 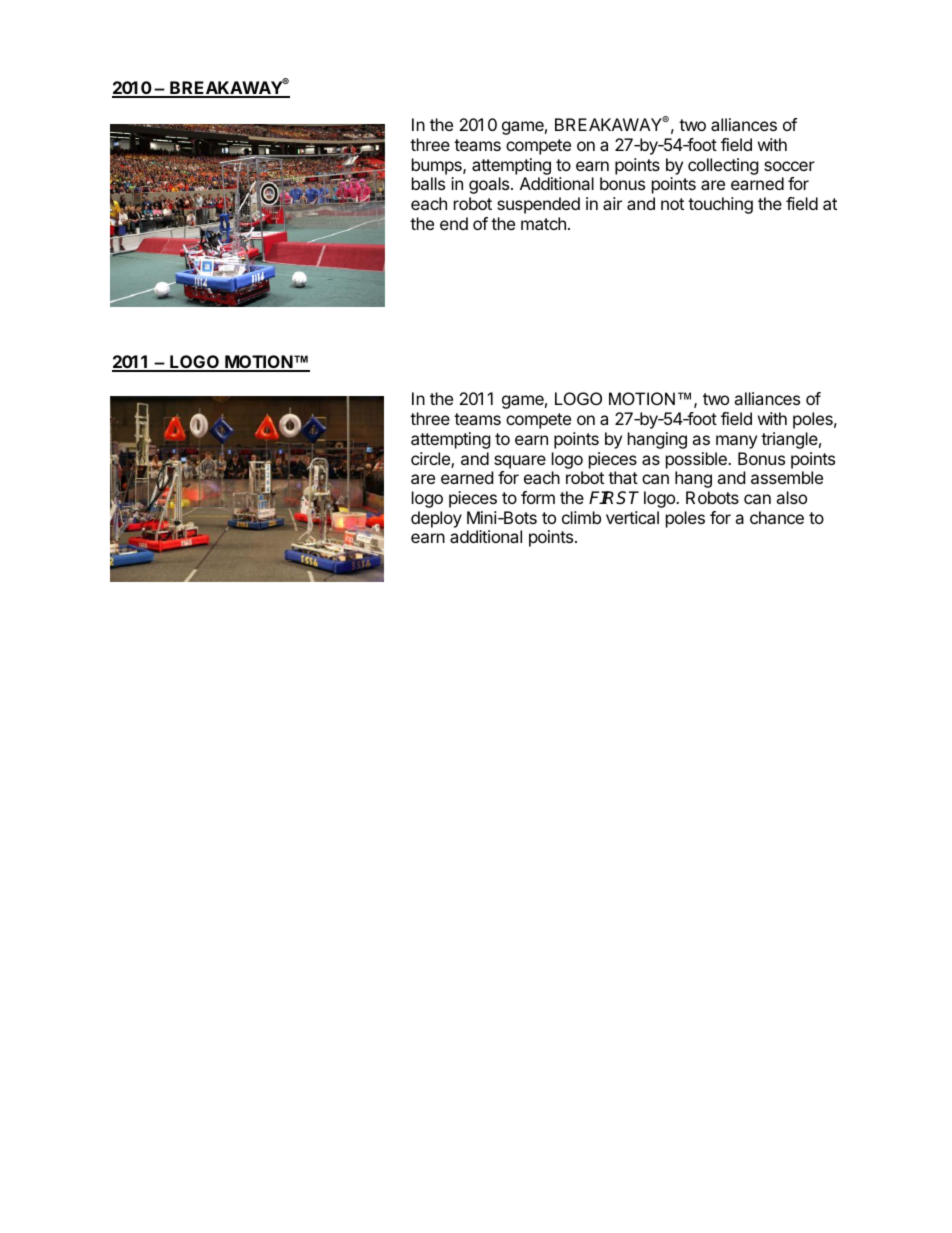 I want to click on possible, so click(x=697, y=460).
